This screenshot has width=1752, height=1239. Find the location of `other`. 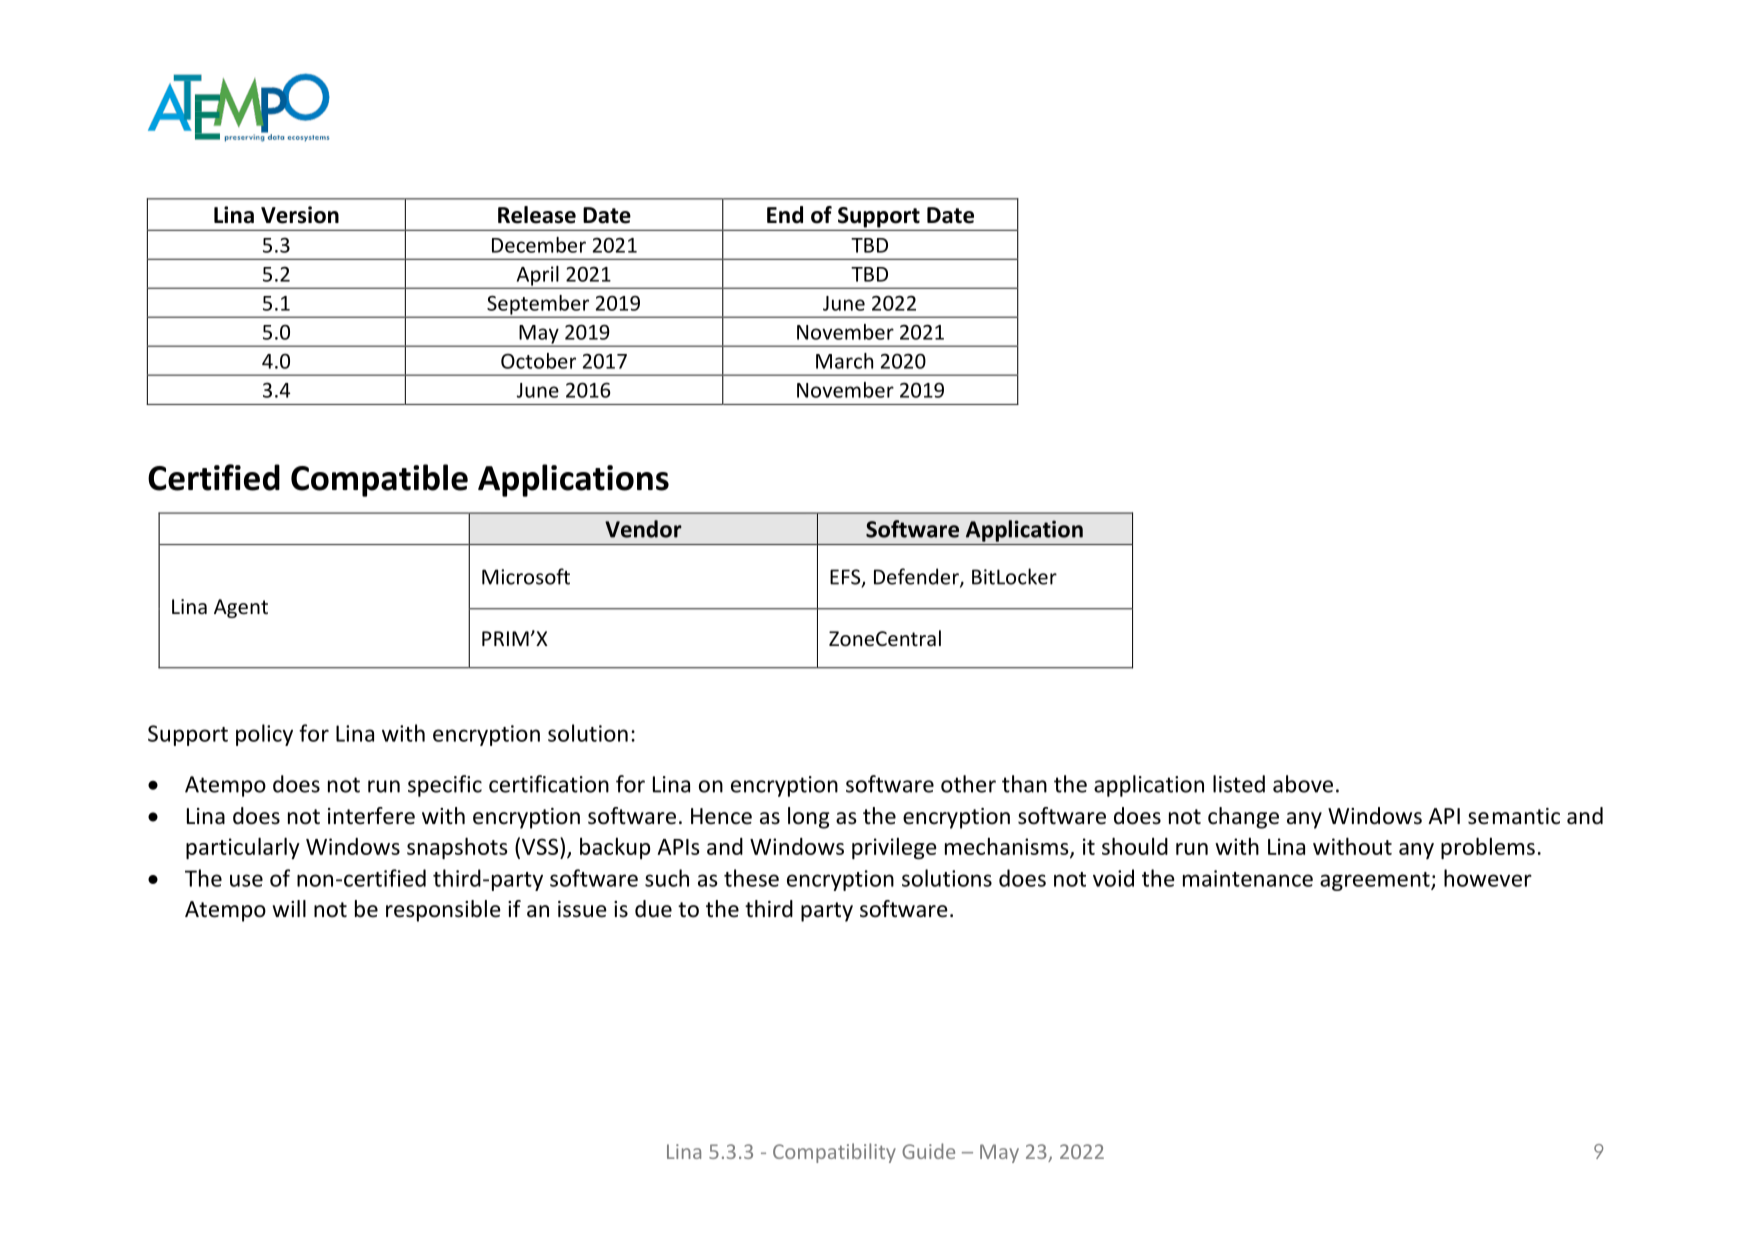

other is located at coordinates (968, 784).
